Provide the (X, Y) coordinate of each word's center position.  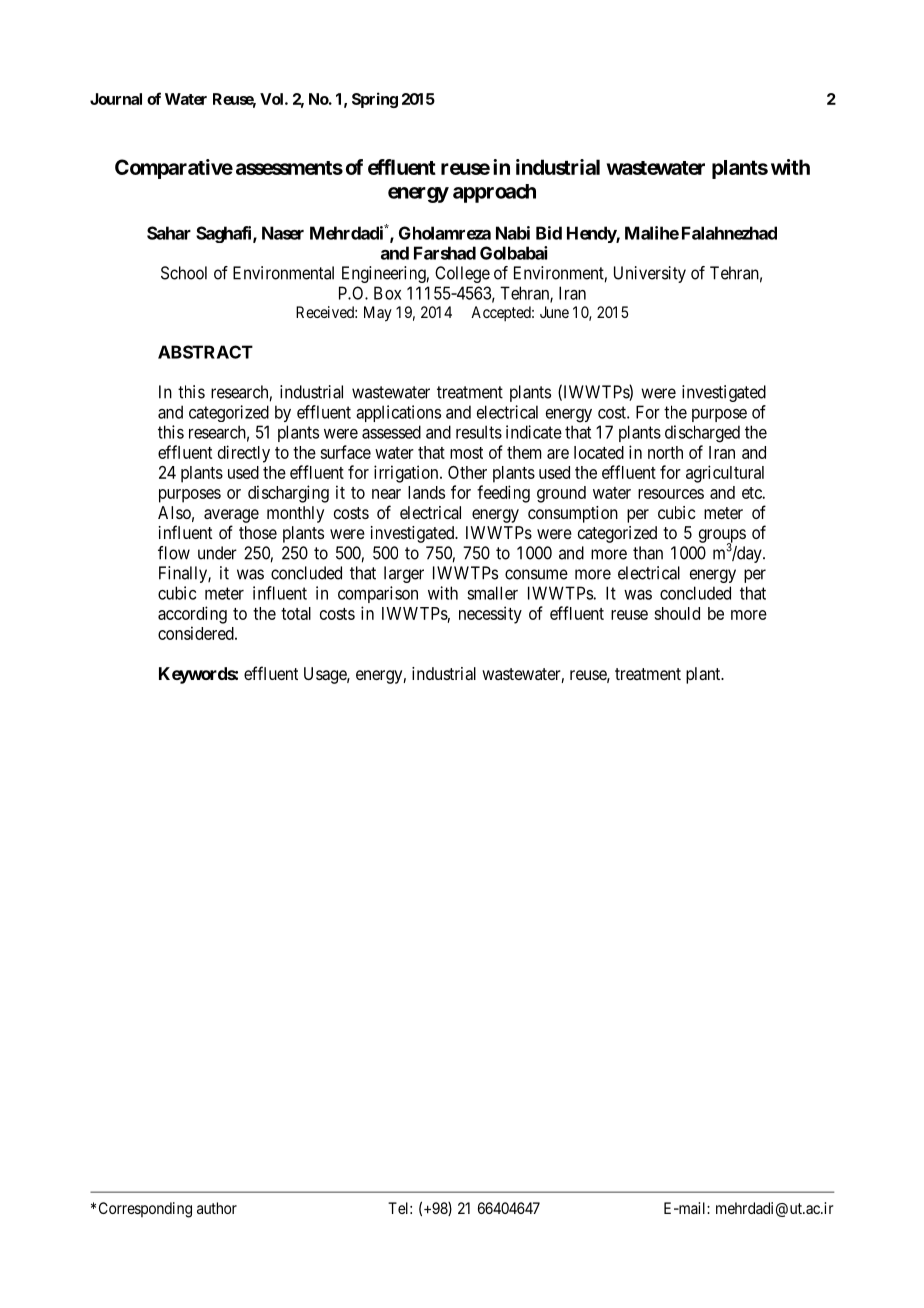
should (677, 613)
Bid (549, 233)
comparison (378, 594)
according (192, 615)
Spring (375, 100)
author (217, 1208)
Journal (116, 99)
